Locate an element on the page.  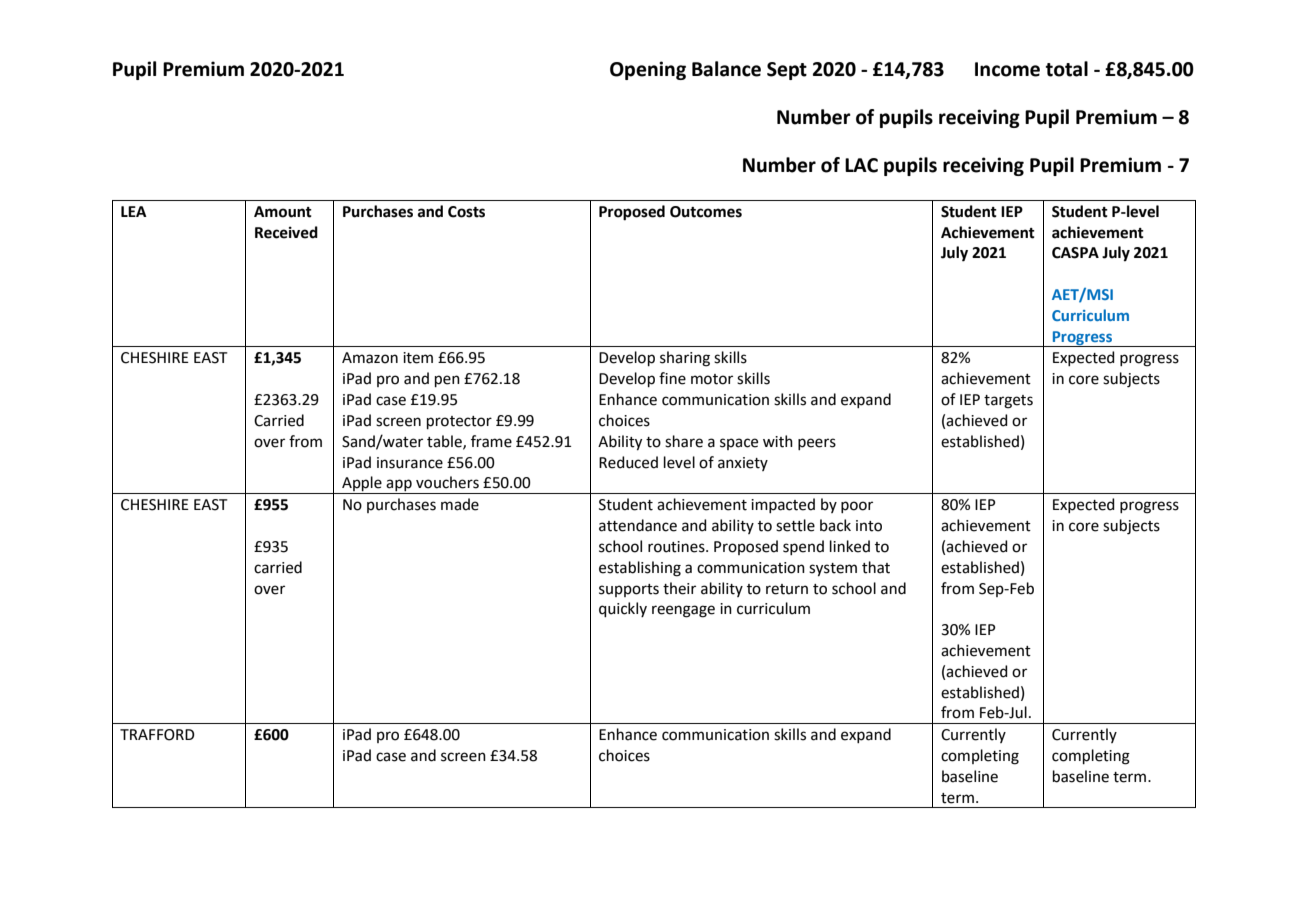
made is located at coordinates (460, 504).
